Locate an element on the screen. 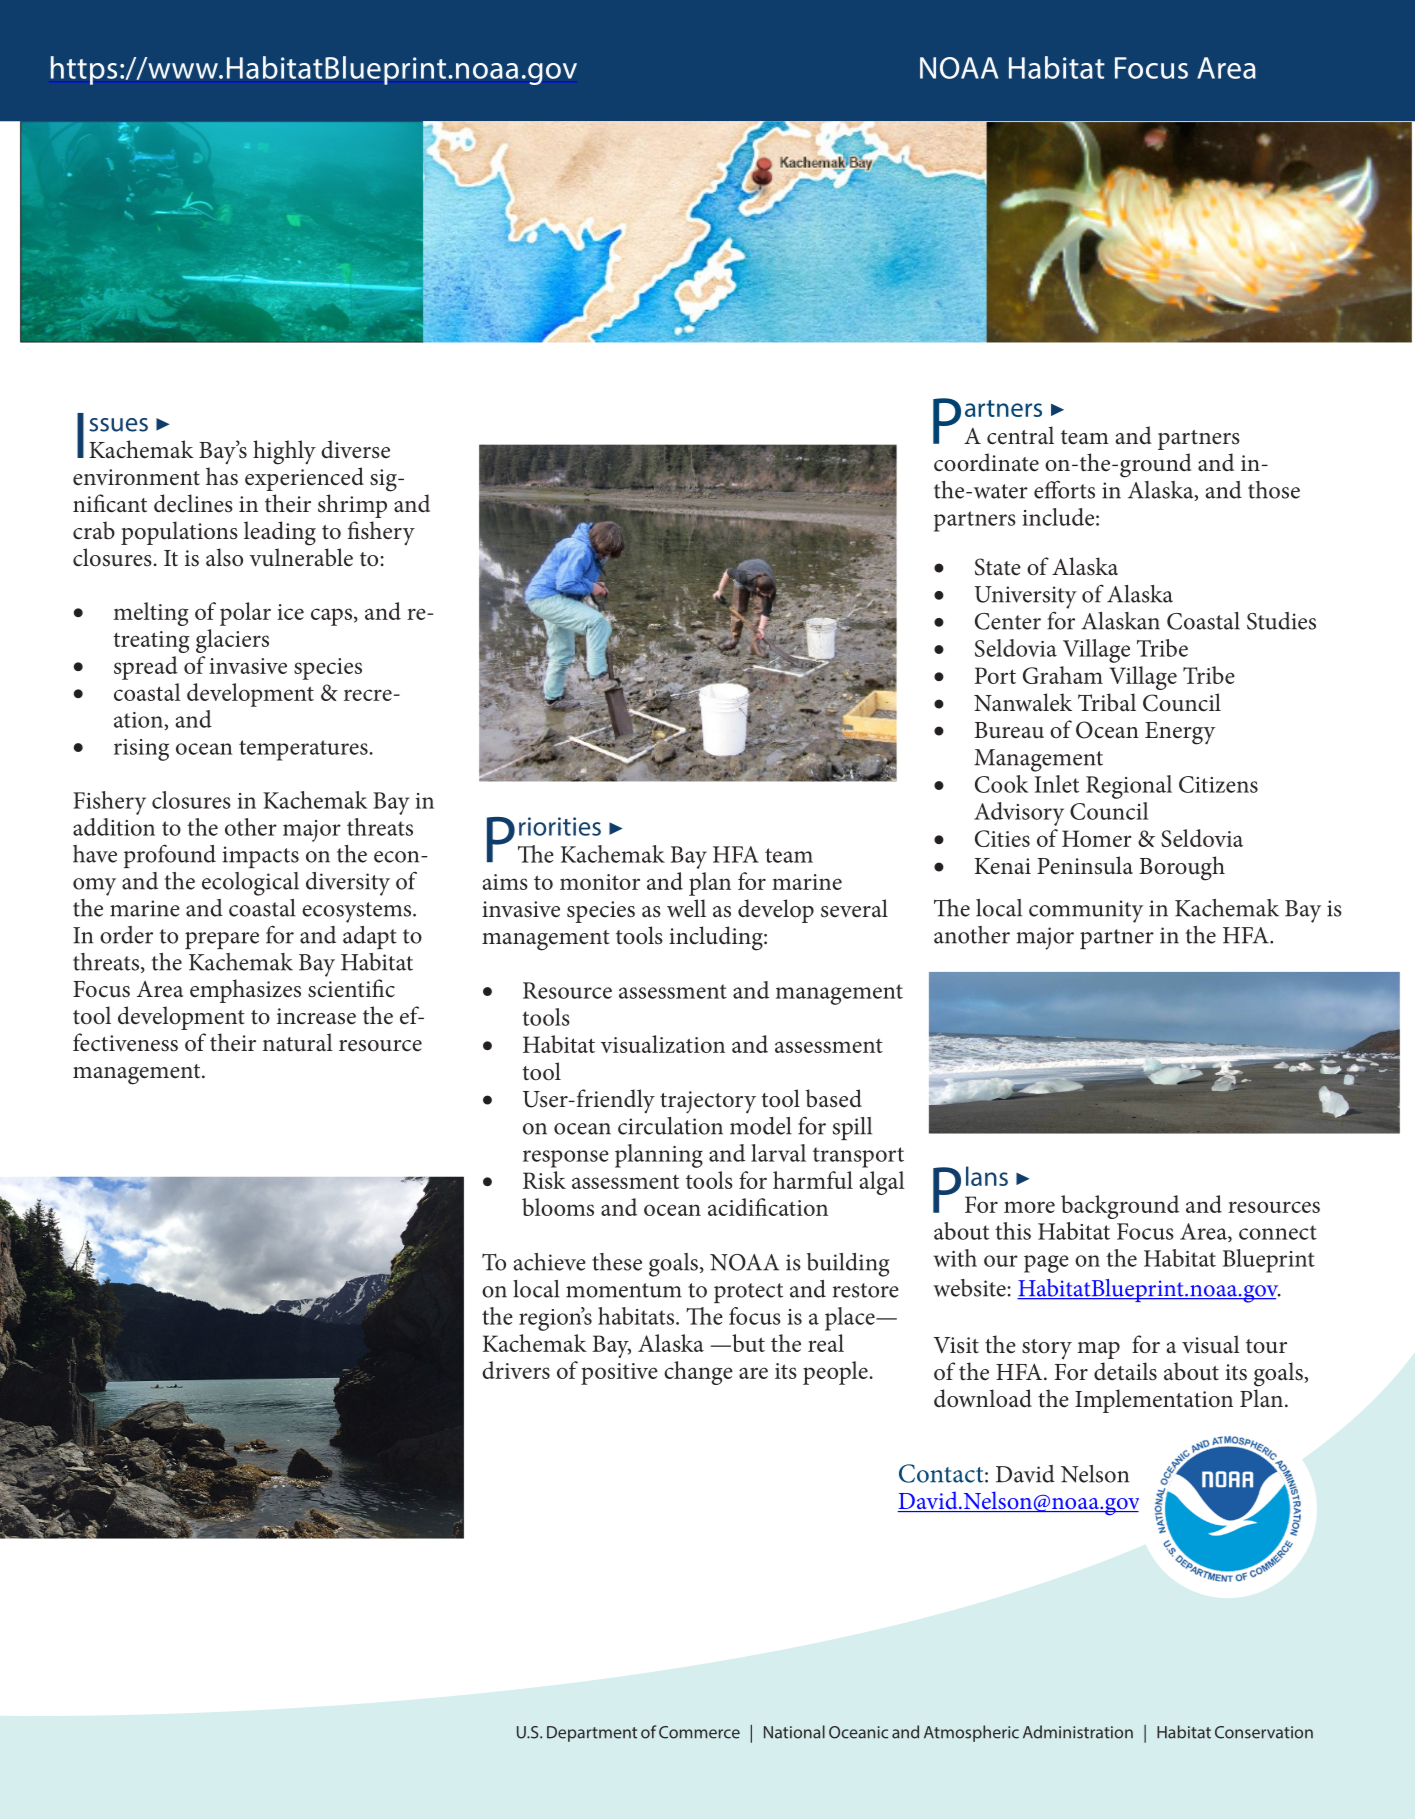  Commerce is located at coordinates (699, 1732).
